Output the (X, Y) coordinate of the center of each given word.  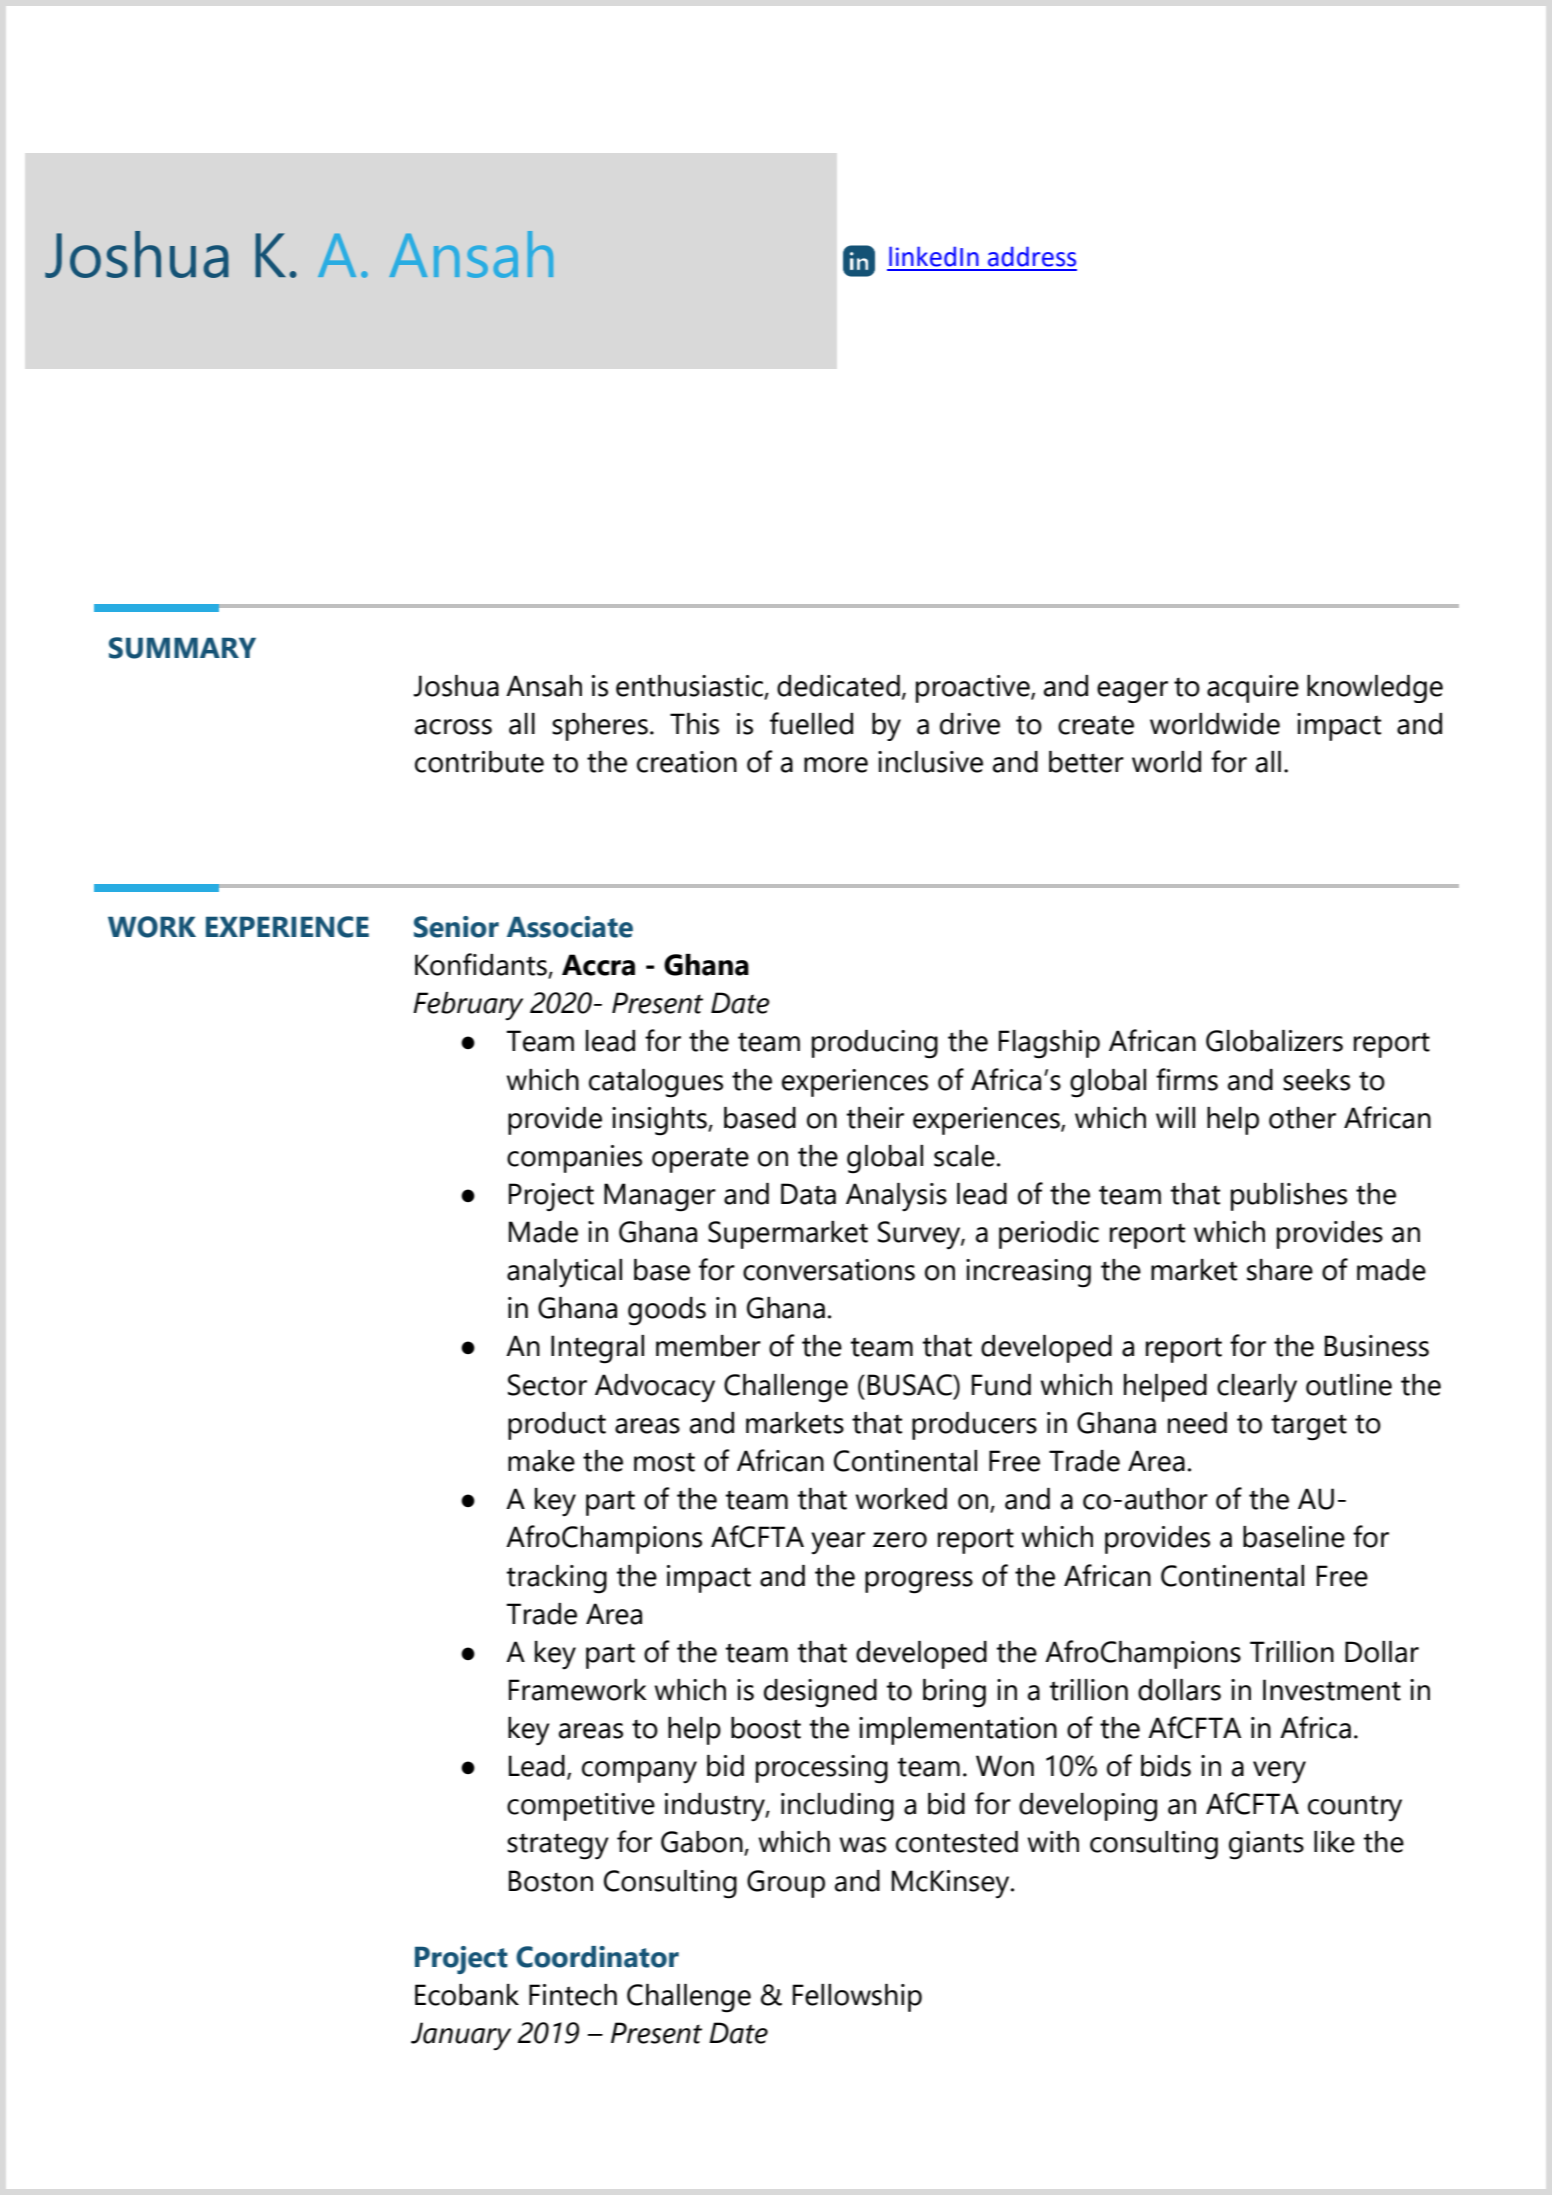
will (1175, 1117)
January (461, 2036)
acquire (1253, 689)
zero (900, 1540)
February (468, 1006)
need (1197, 1423)
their (875, 1118)
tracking (557, 1579)
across (453, 727)
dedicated (838, 686)
